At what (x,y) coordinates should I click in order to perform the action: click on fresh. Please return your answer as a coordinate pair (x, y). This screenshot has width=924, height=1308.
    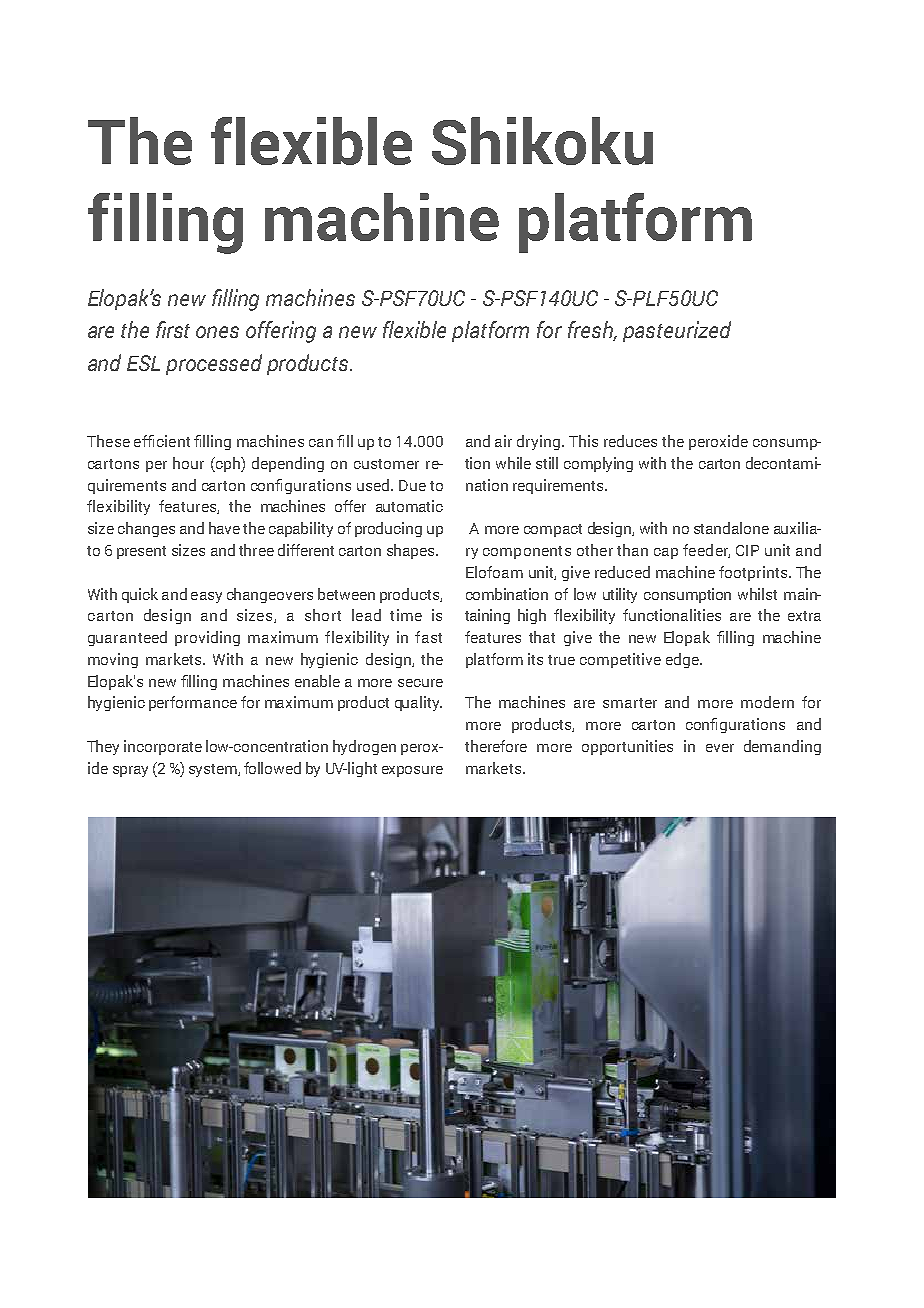
    Looking at the image, I should click on (592, 331).
